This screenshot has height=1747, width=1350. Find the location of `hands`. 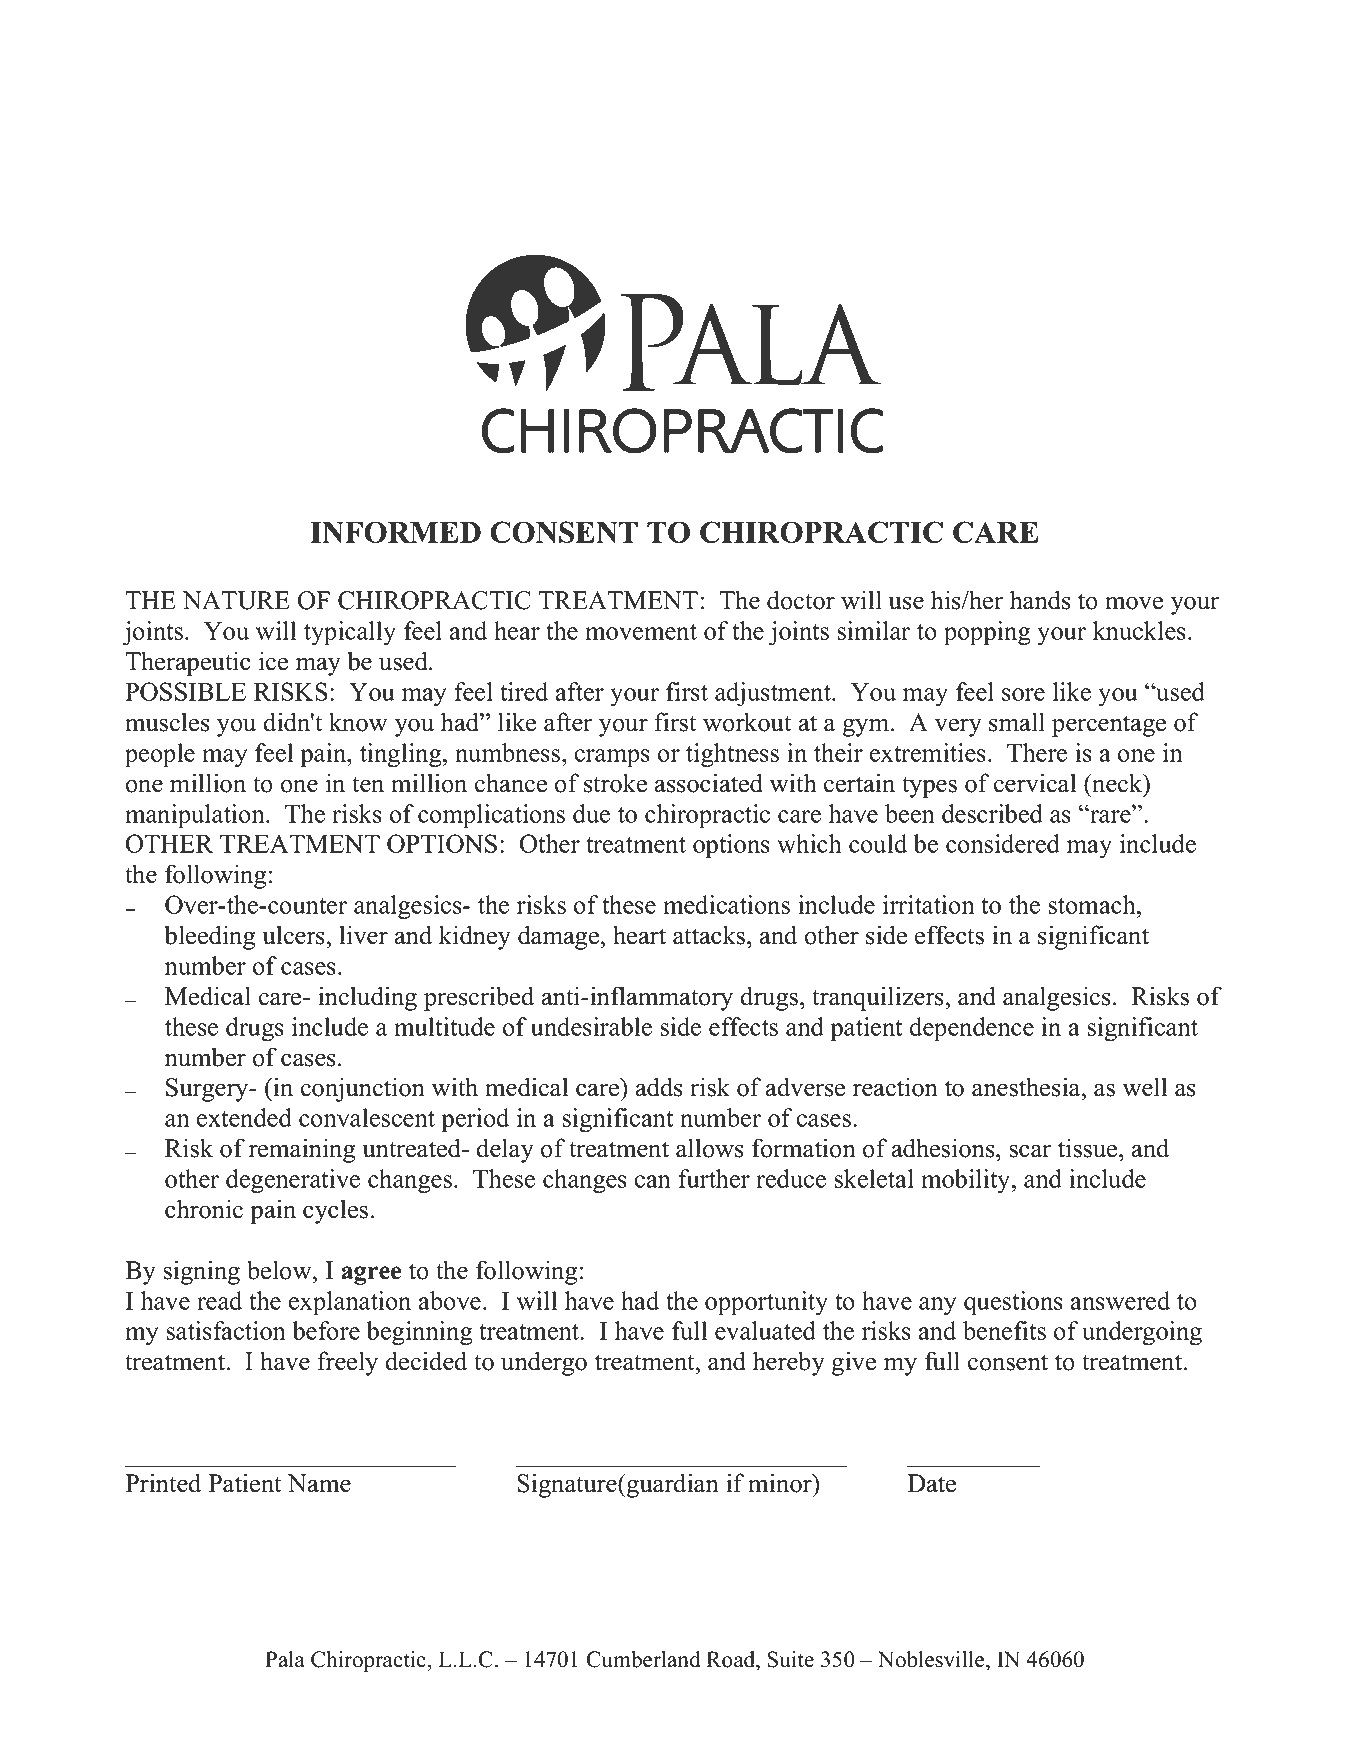

hands is located at coordinates (1040, 600).
